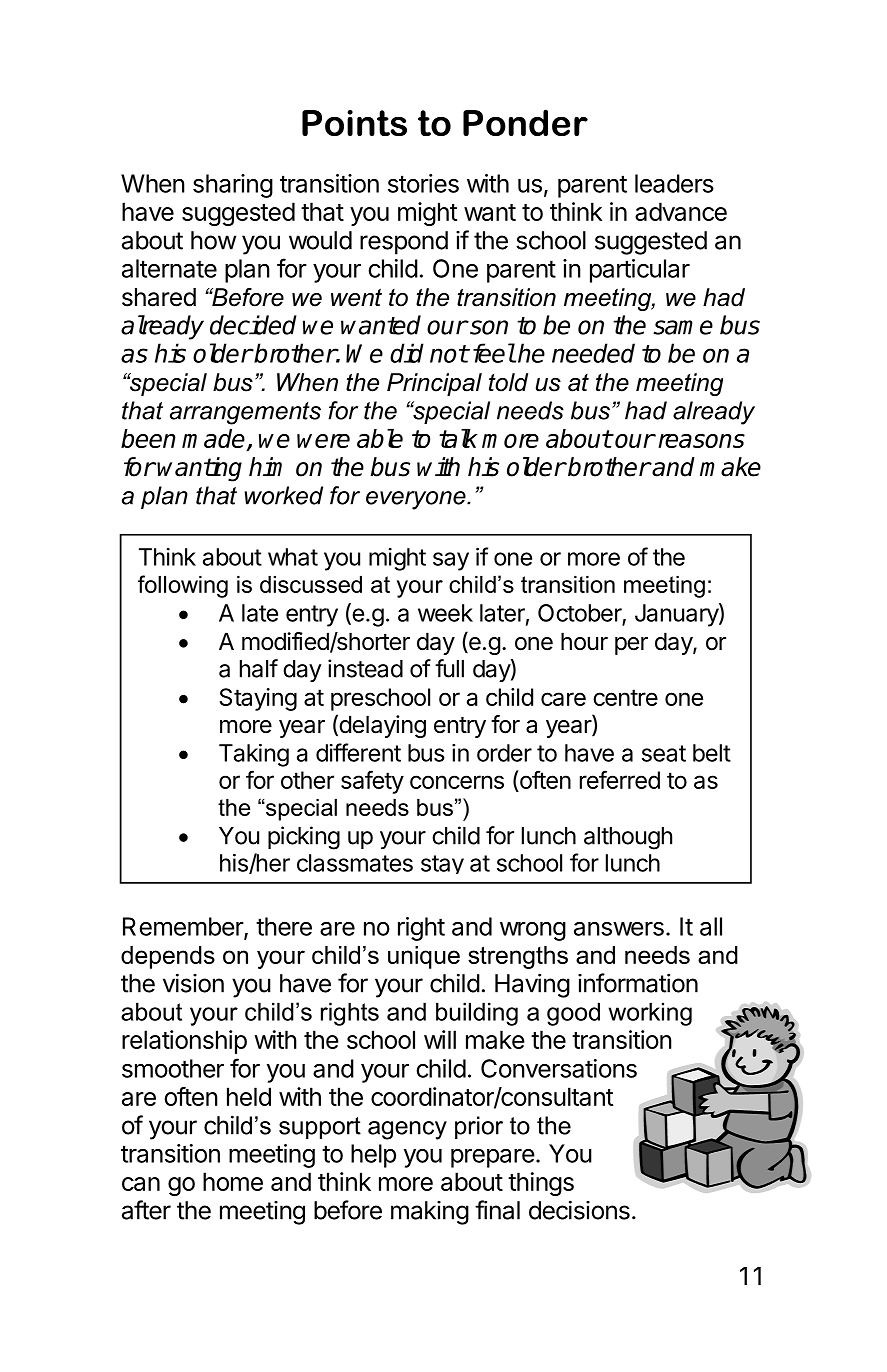  Describe the element at coordinates (304, 838) in the screenshot. I see `picking` at that location.
